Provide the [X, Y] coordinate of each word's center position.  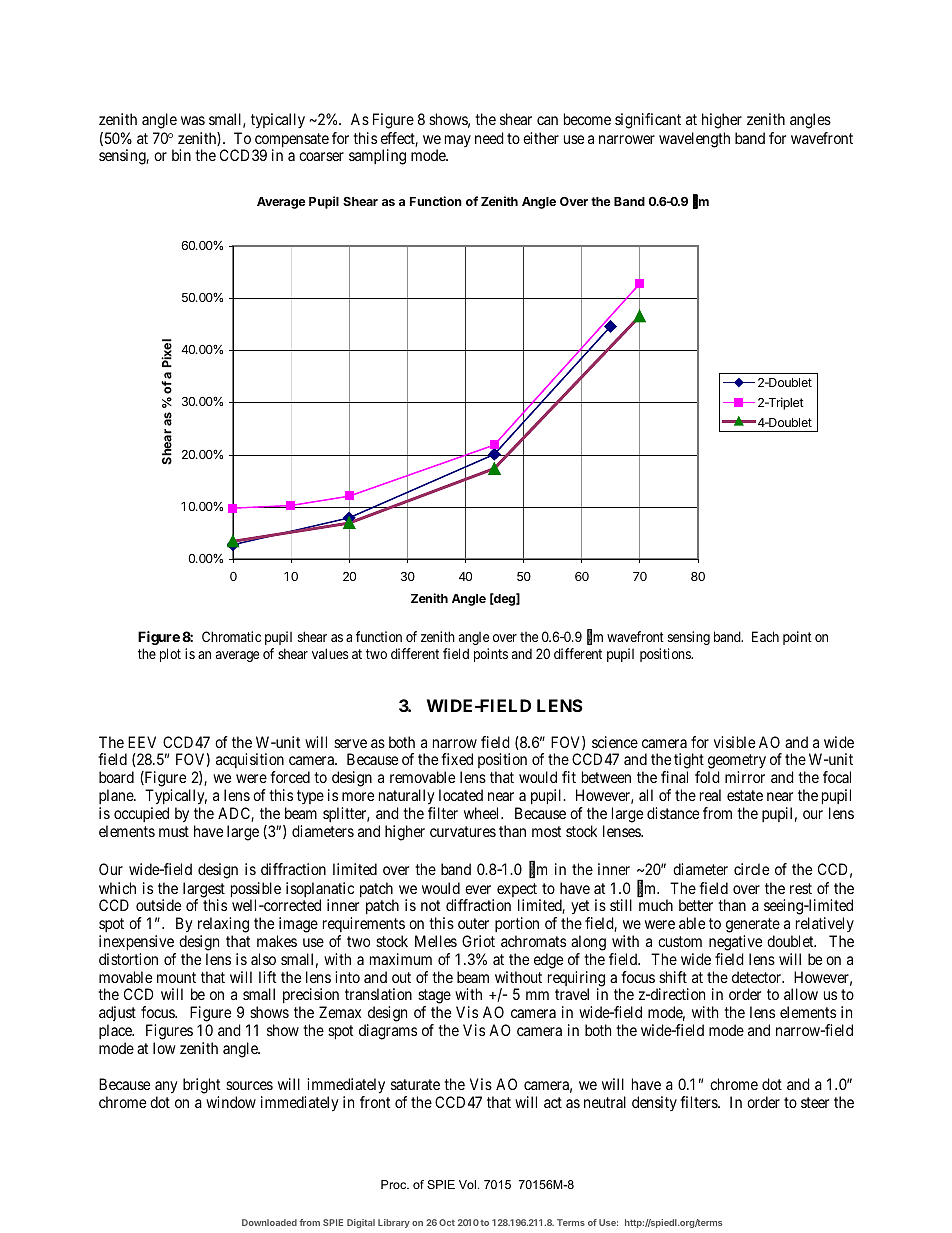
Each [765, 636]
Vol [467, 1184]
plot [170, 655]
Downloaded [269, 1222]
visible [734, 742]
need [489, 138]
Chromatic [231, 636]
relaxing [223, 925]
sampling [377, 157]
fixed [457, 759]
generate [753, 925]
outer [473, 923]
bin [181, 155]
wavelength [694, 140]
